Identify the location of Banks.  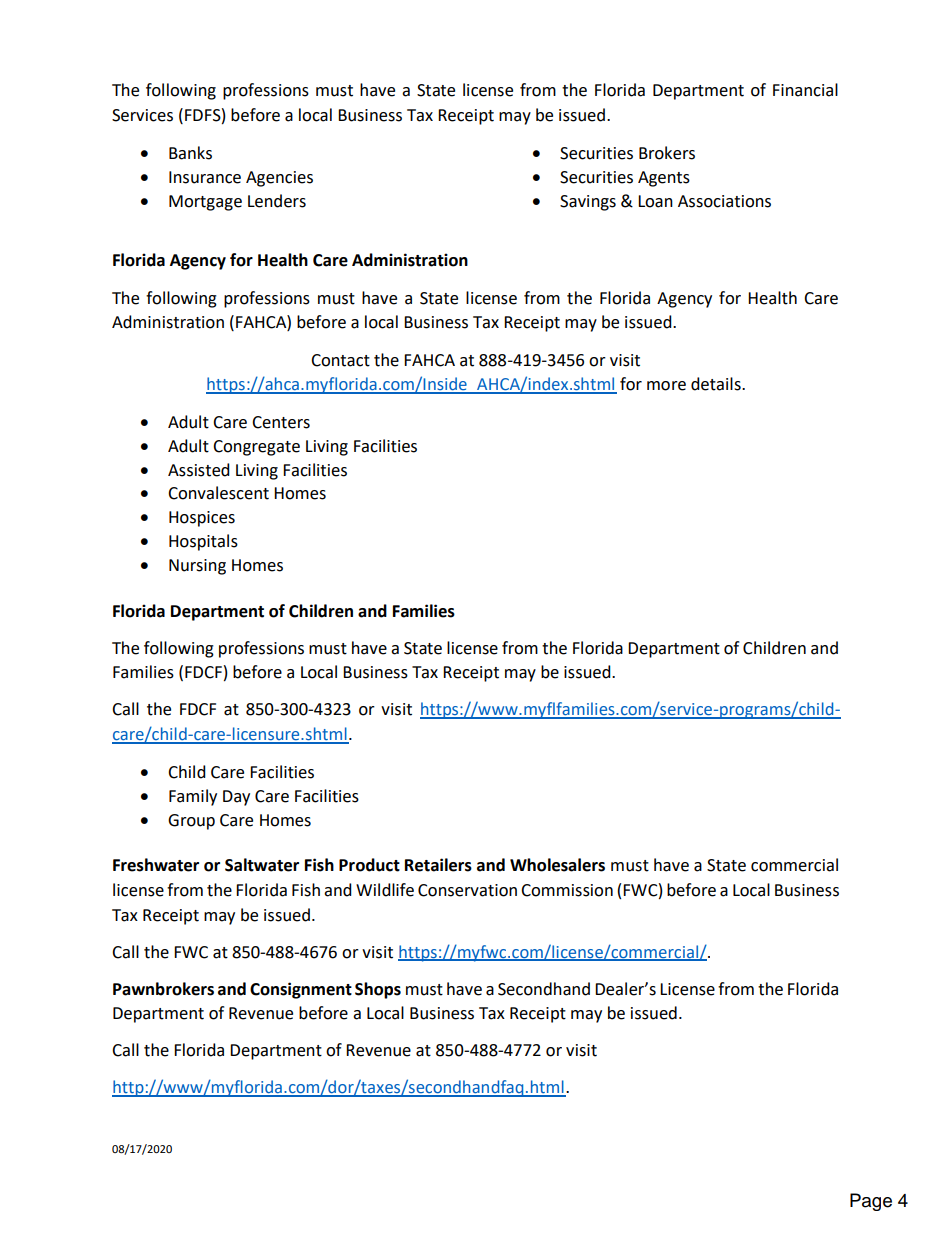
(190, 153).
